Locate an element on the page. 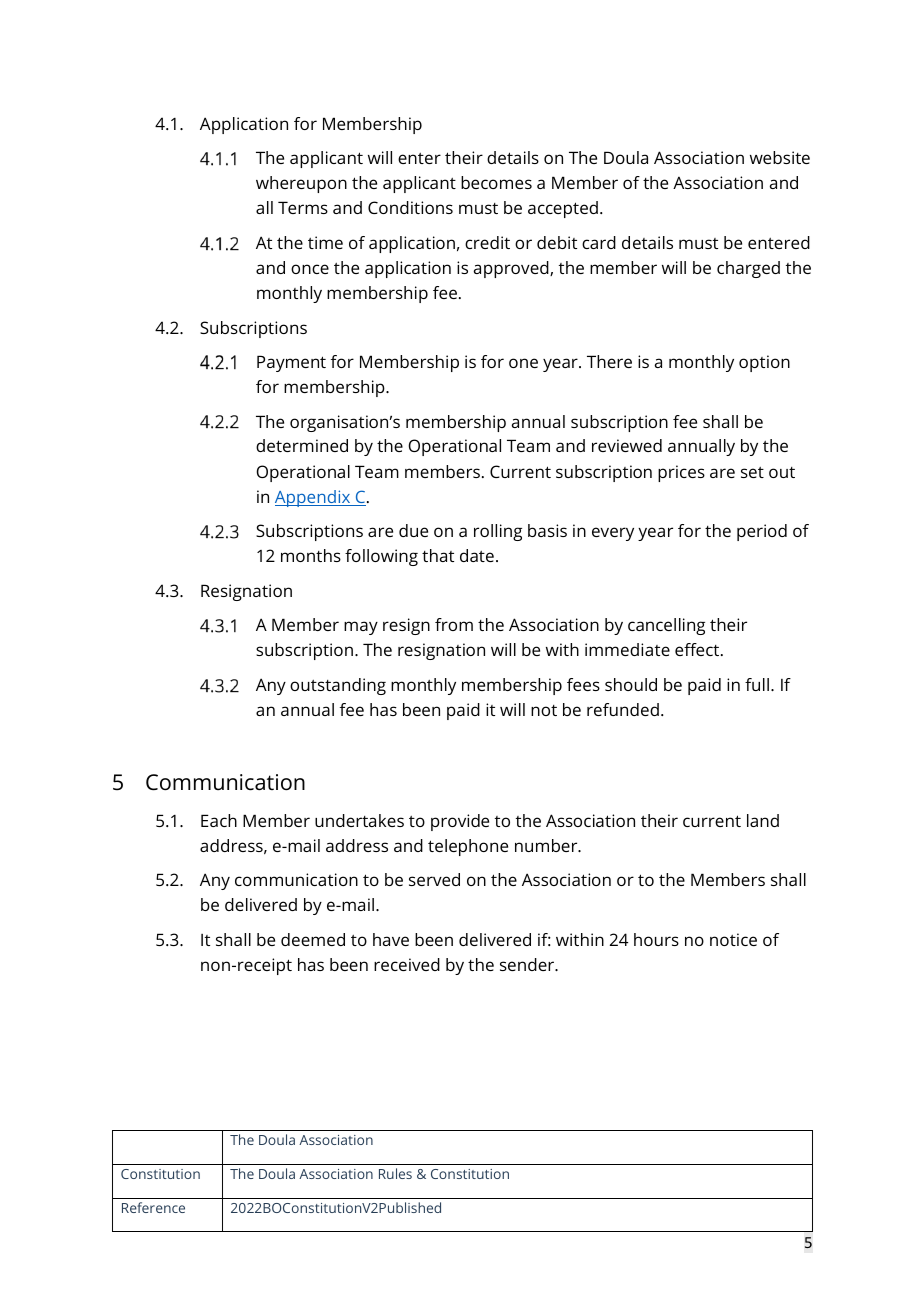  effect is located at coordinates (698, 649).
